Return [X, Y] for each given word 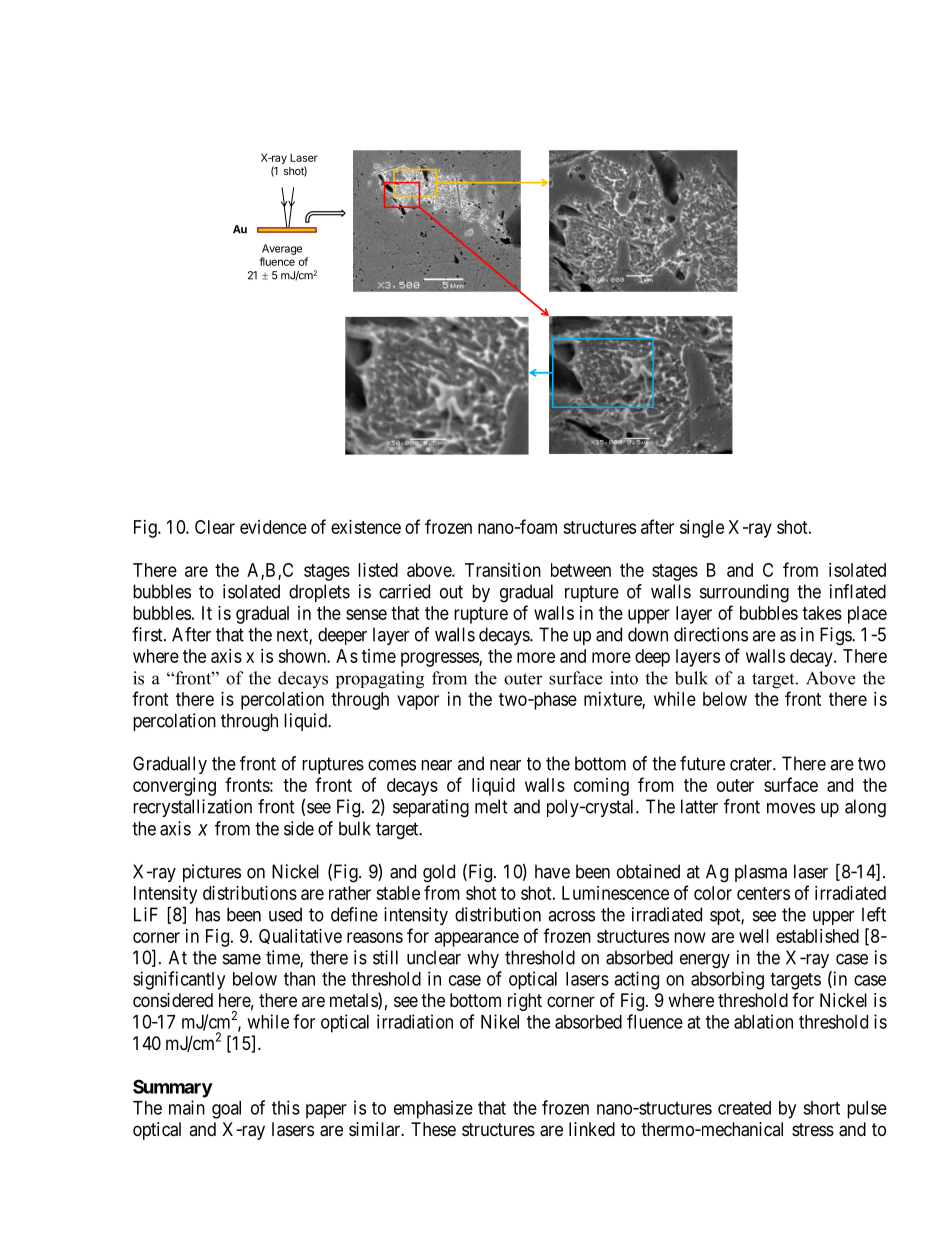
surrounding [744, 593]
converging [174, 787]
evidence [273, 527]
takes [822, 613]
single [702, 529]
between [581, 570]
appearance [477, 939]
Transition [503, 570]
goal [226, 1110]
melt [491, 806]
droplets [319, 593]
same [242, 959]
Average [282, 249]
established [817, 936]
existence [366, 527]
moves [791, 808]
